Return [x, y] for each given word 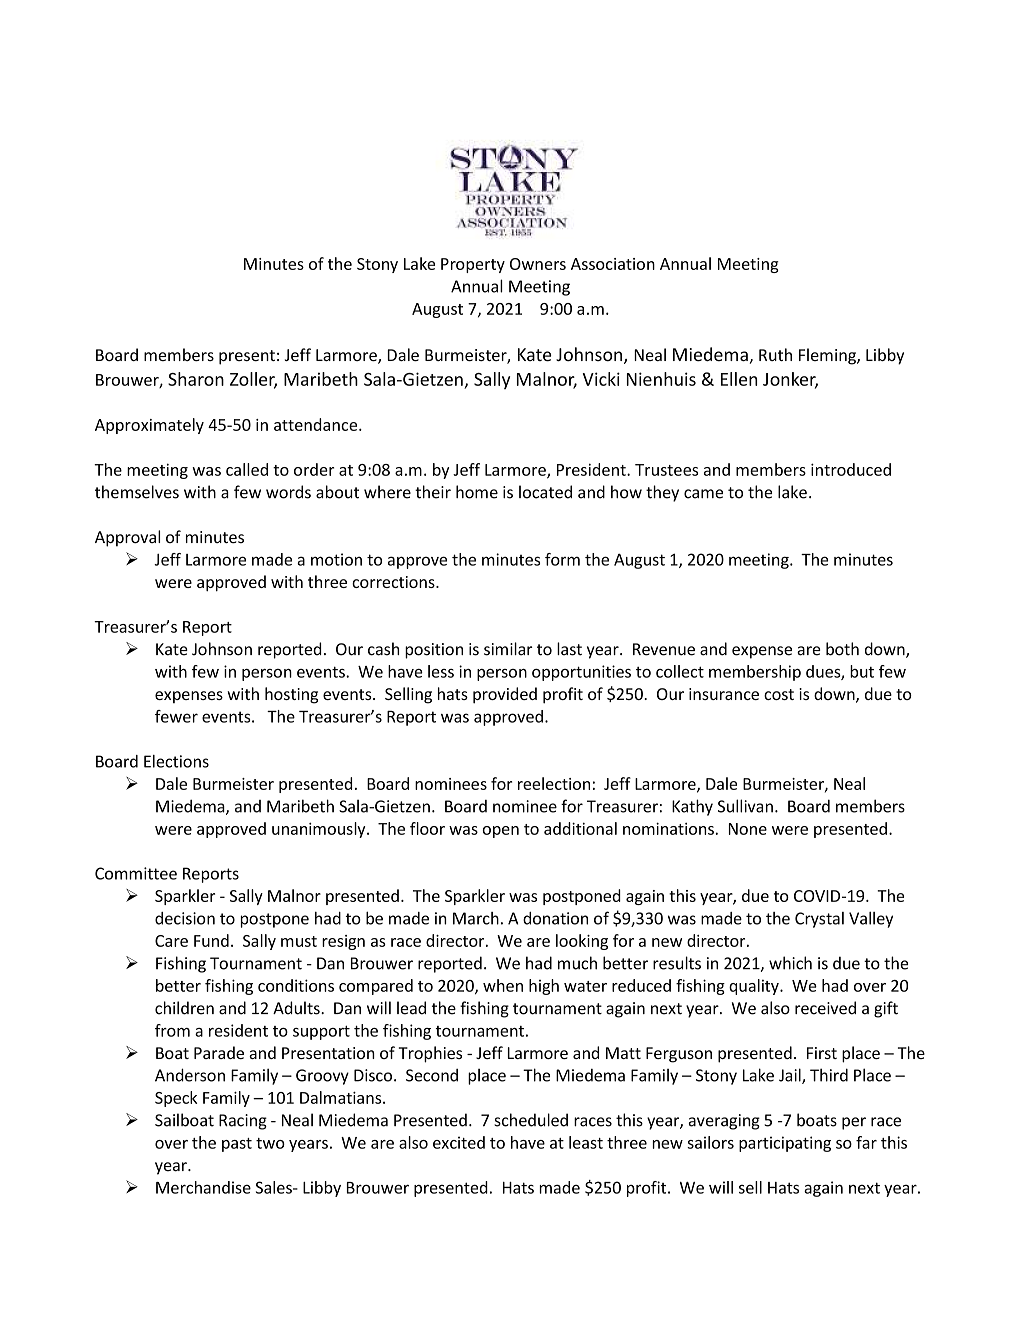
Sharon [196, 379]
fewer [176, 716]
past [237, 1145]
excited [459, 1142]
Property [473, 265]
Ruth [775, 354]
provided [505, 695]
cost [779, 694]
